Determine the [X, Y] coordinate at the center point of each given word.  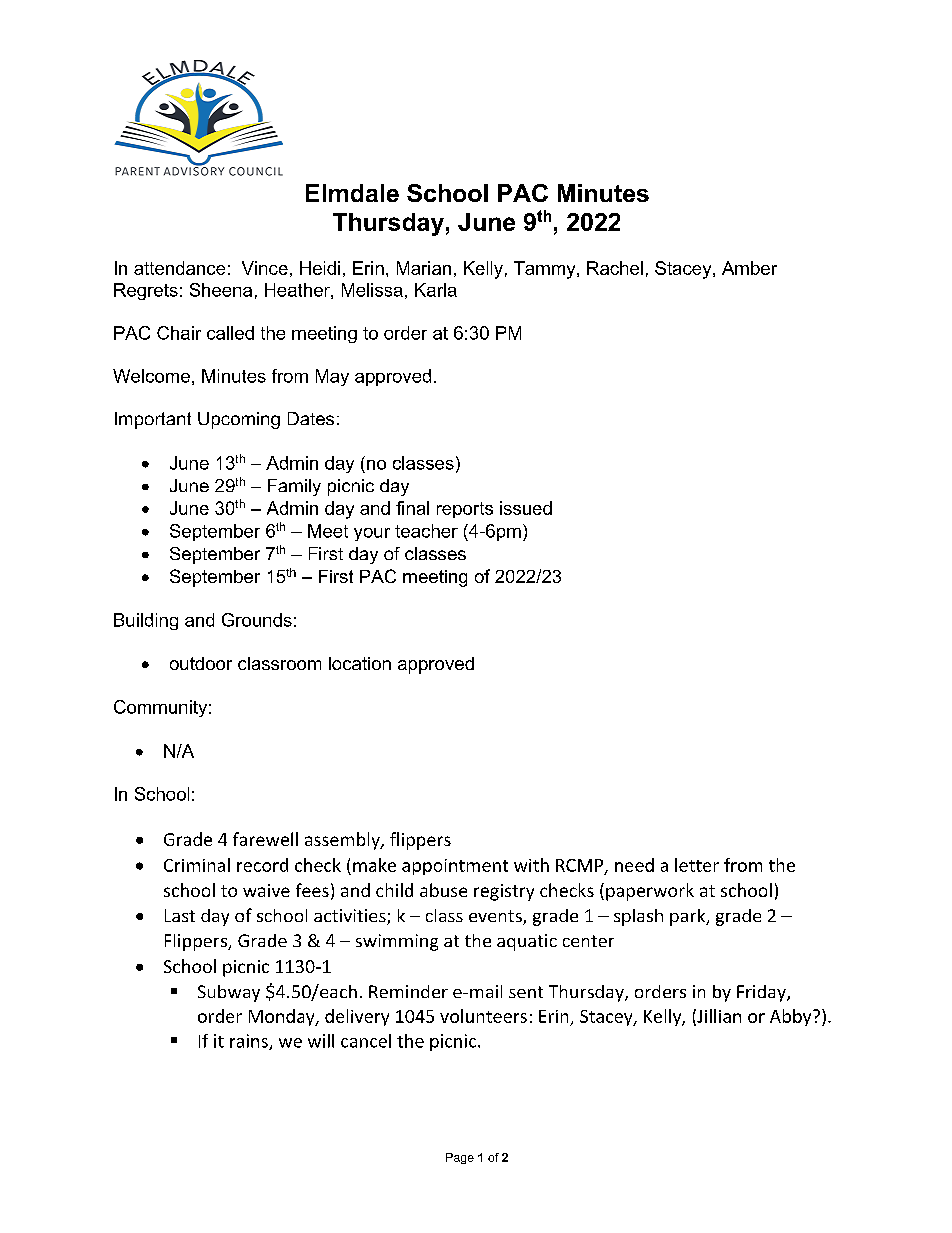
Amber [749, 268]
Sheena [221, 290]
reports [465, 510]
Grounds [257, 620]
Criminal [197, 865]
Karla [436, 290]
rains [250, 1042]
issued [526, 508]
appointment [455, 867]
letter [697, 865]
